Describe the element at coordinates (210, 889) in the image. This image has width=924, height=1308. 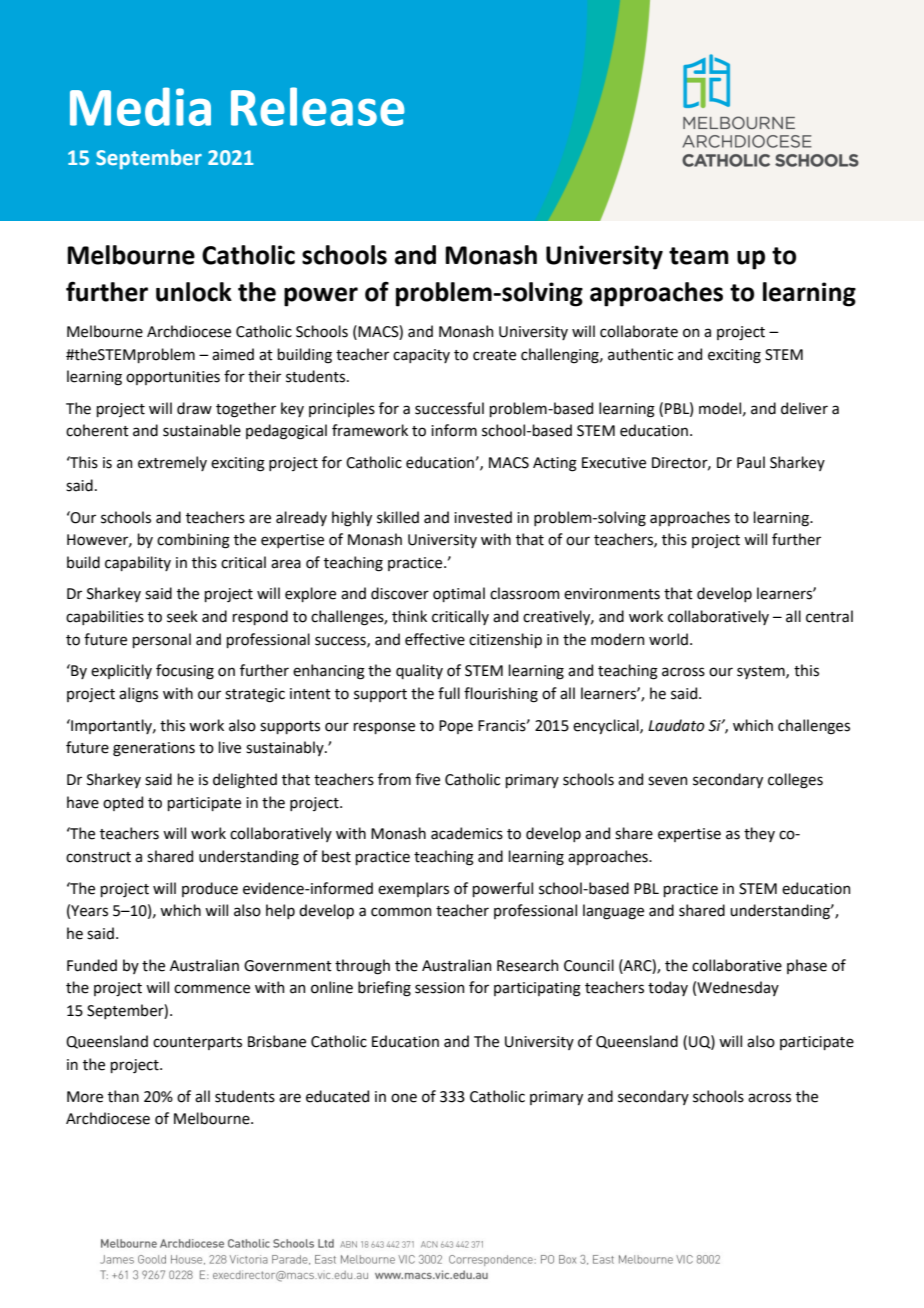
I see `produce` at that location.
